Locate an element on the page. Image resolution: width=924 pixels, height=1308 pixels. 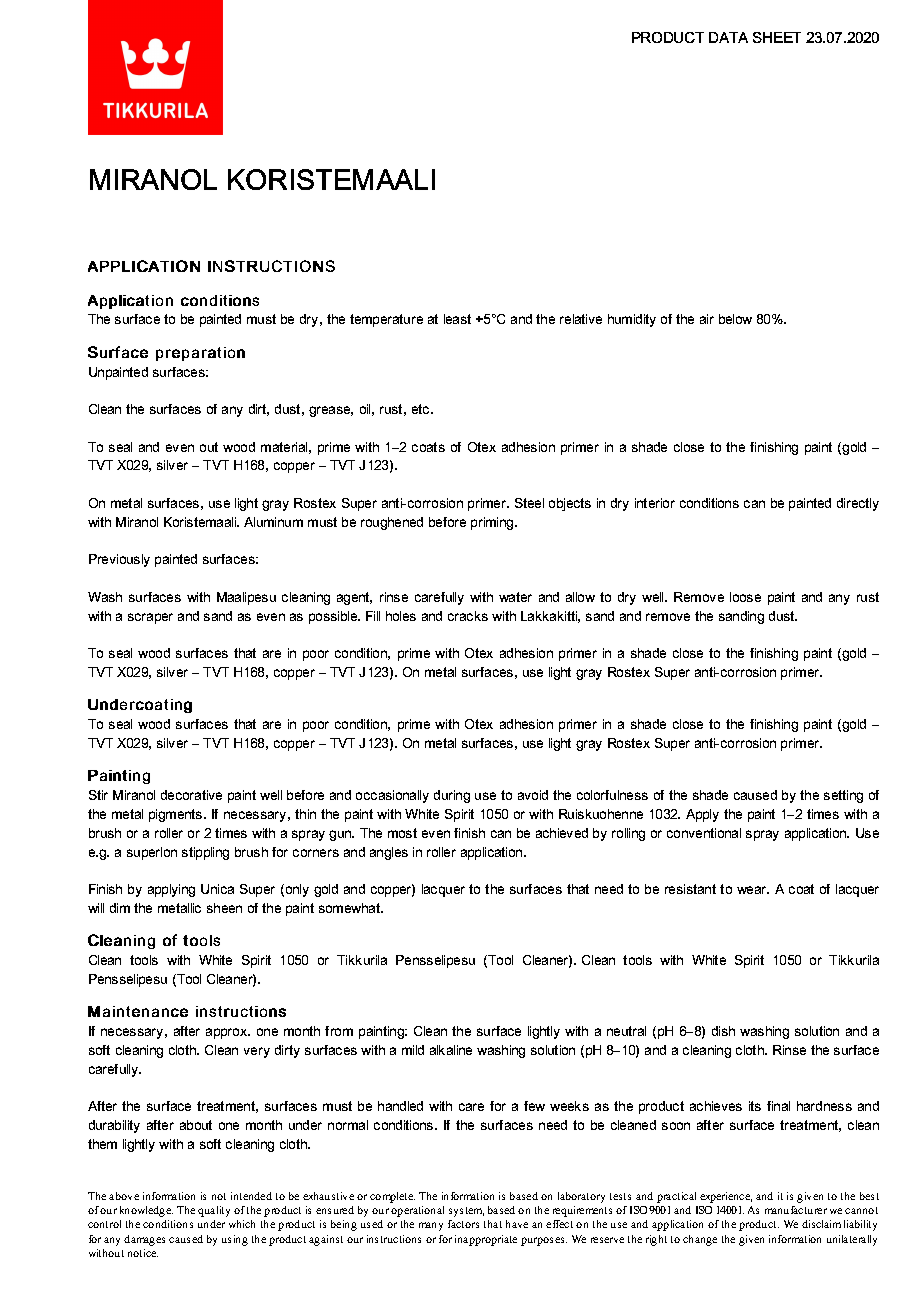
factors is located at coordinates (463, 1224).
